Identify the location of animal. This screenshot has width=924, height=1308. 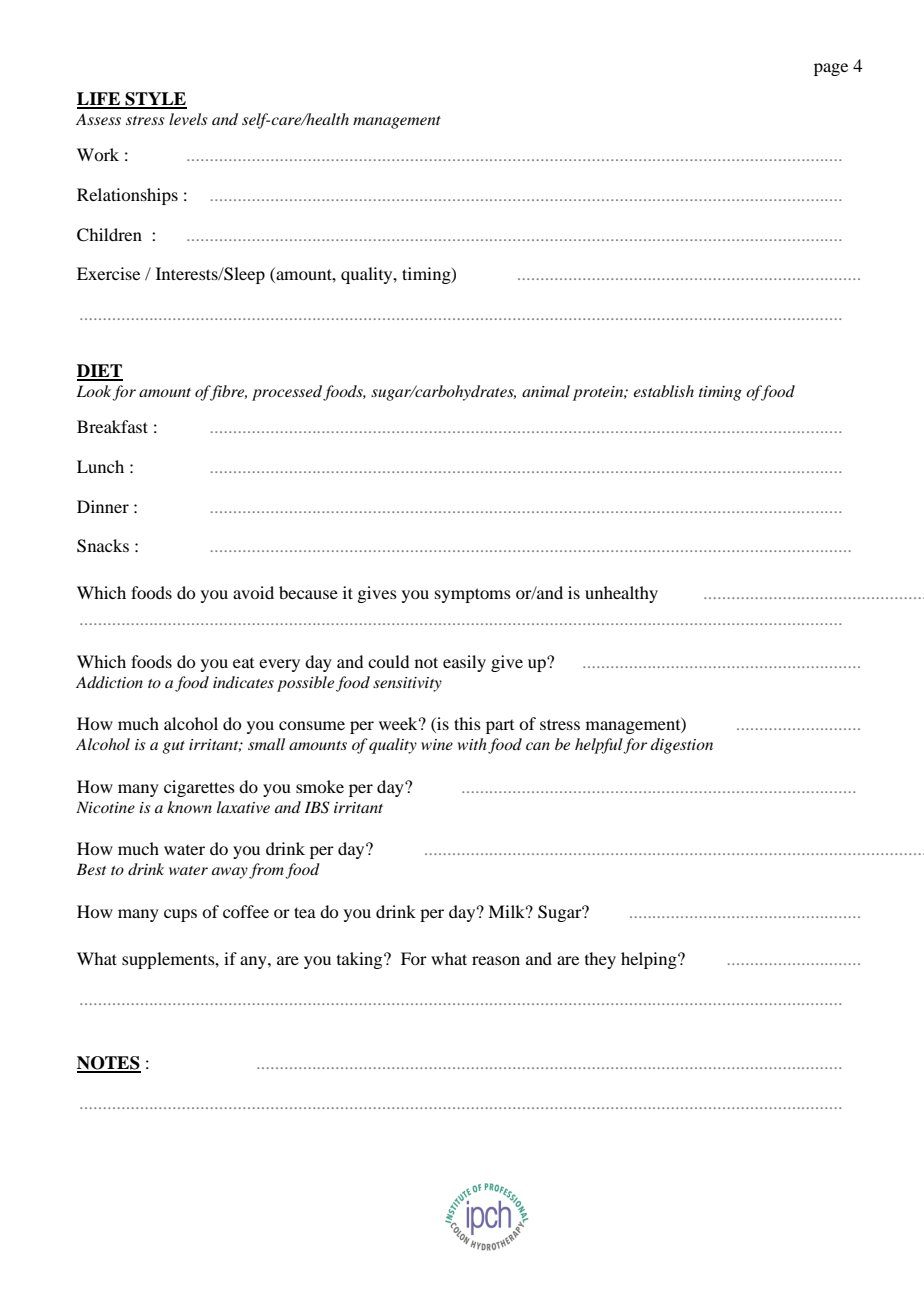
(546, 391).
